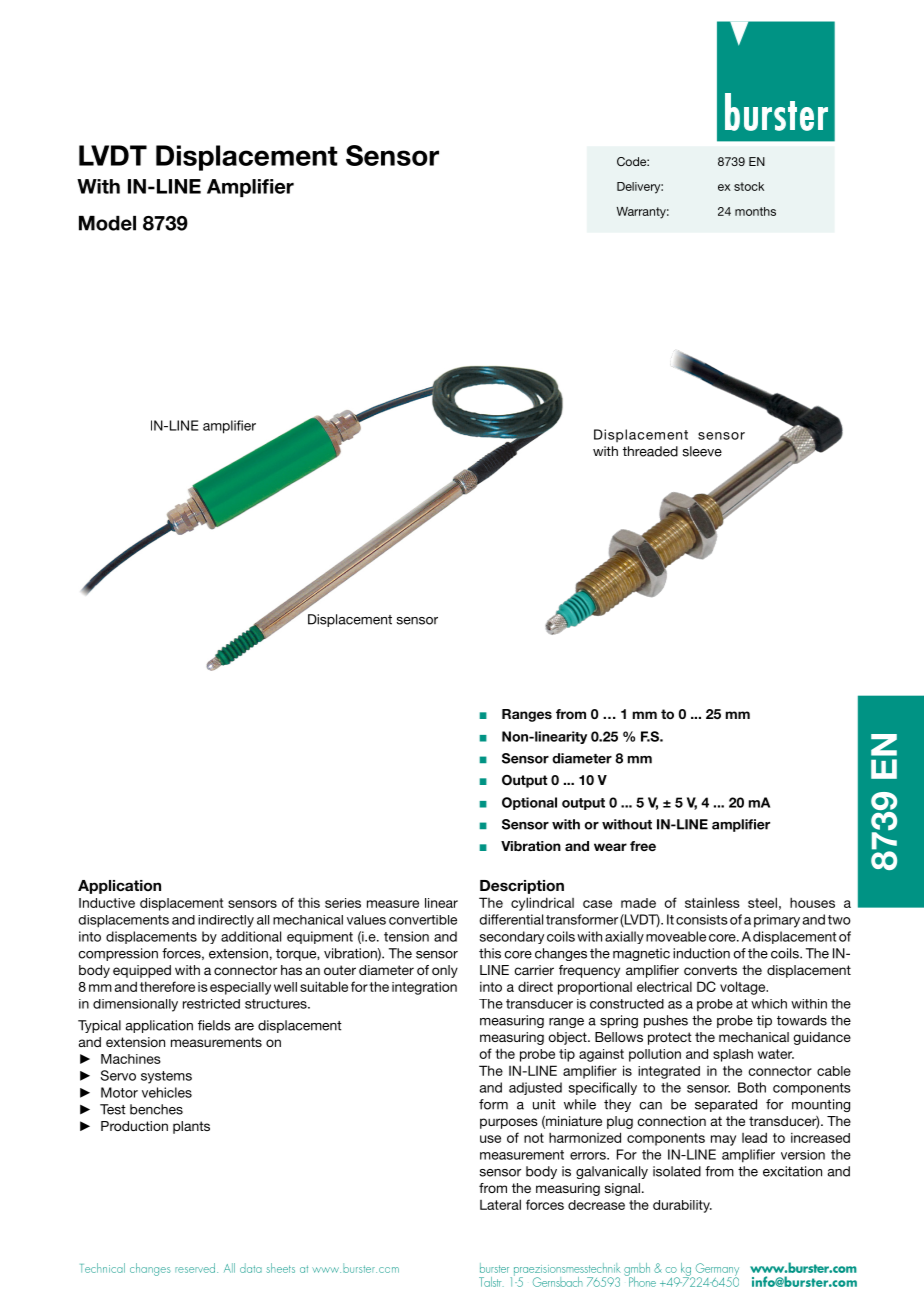 The height and width of the screenshot is (1308, 924). What do you see at coordinates (195, 1268) in the screenshot?
I see `reserved` at bounding box center [195, 1268].
